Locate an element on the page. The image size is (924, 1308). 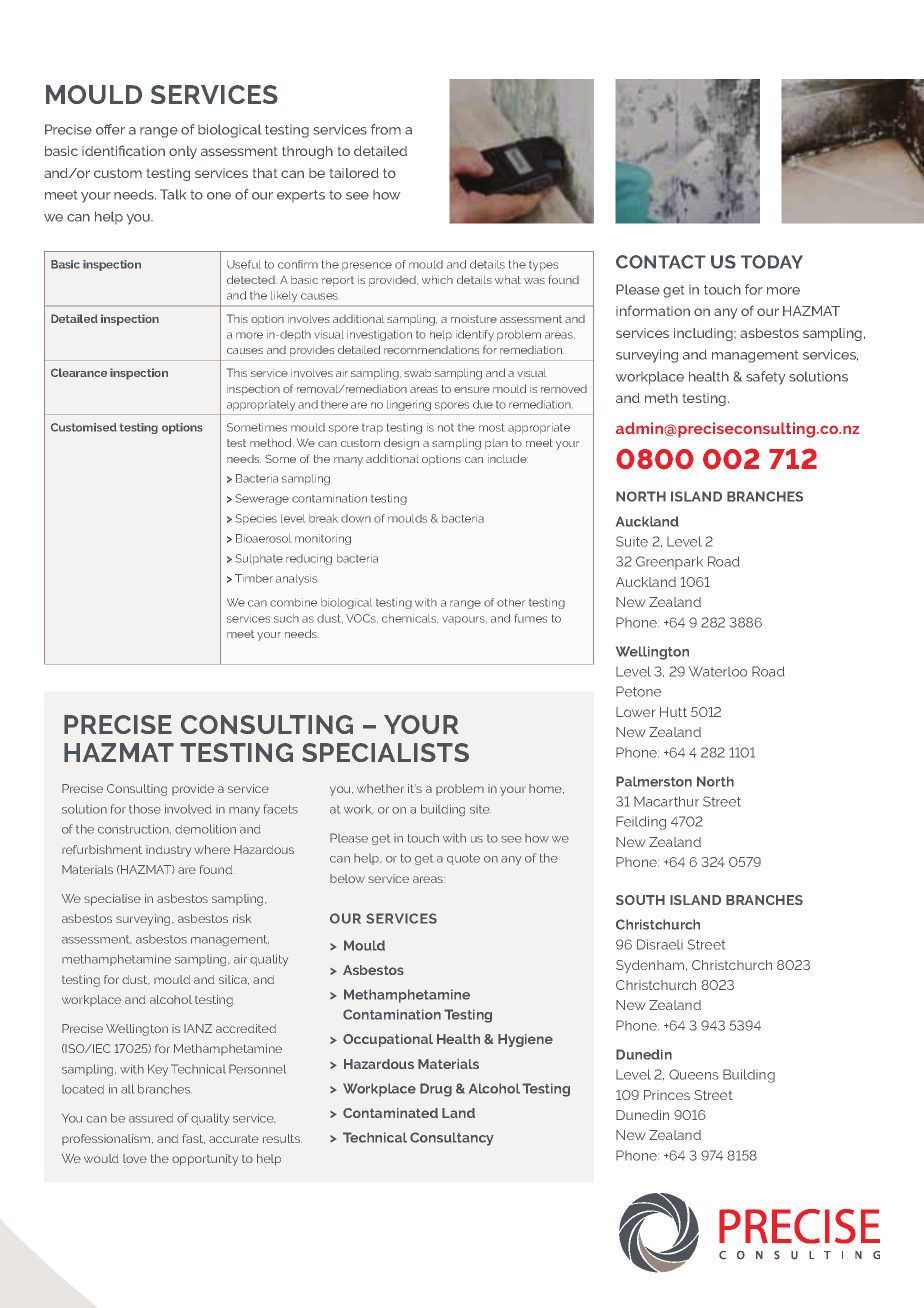
from is located at coordinates (386, 129).
